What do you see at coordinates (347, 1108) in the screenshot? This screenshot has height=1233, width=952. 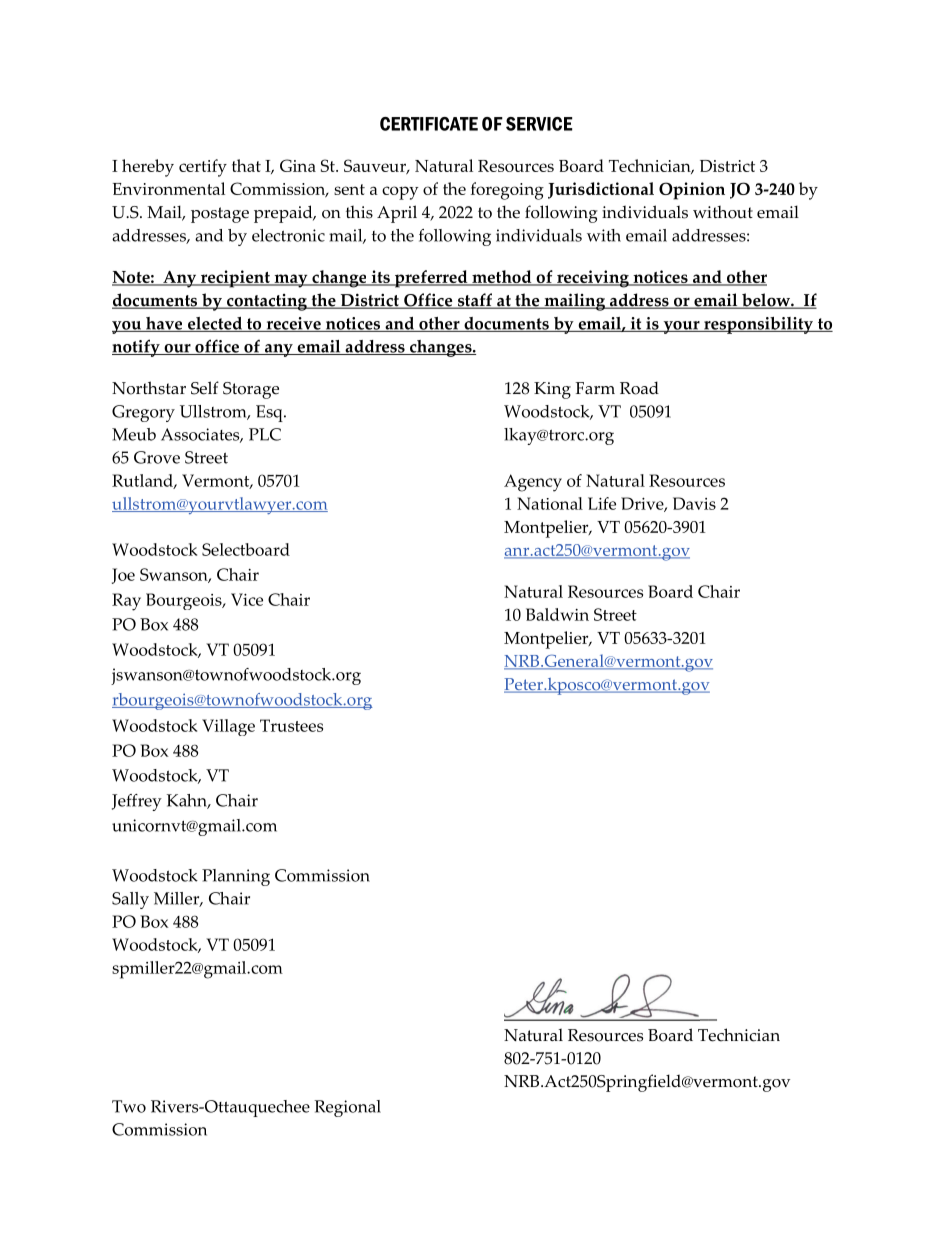 I see `Regional` at bounding box center [347, 1108].
